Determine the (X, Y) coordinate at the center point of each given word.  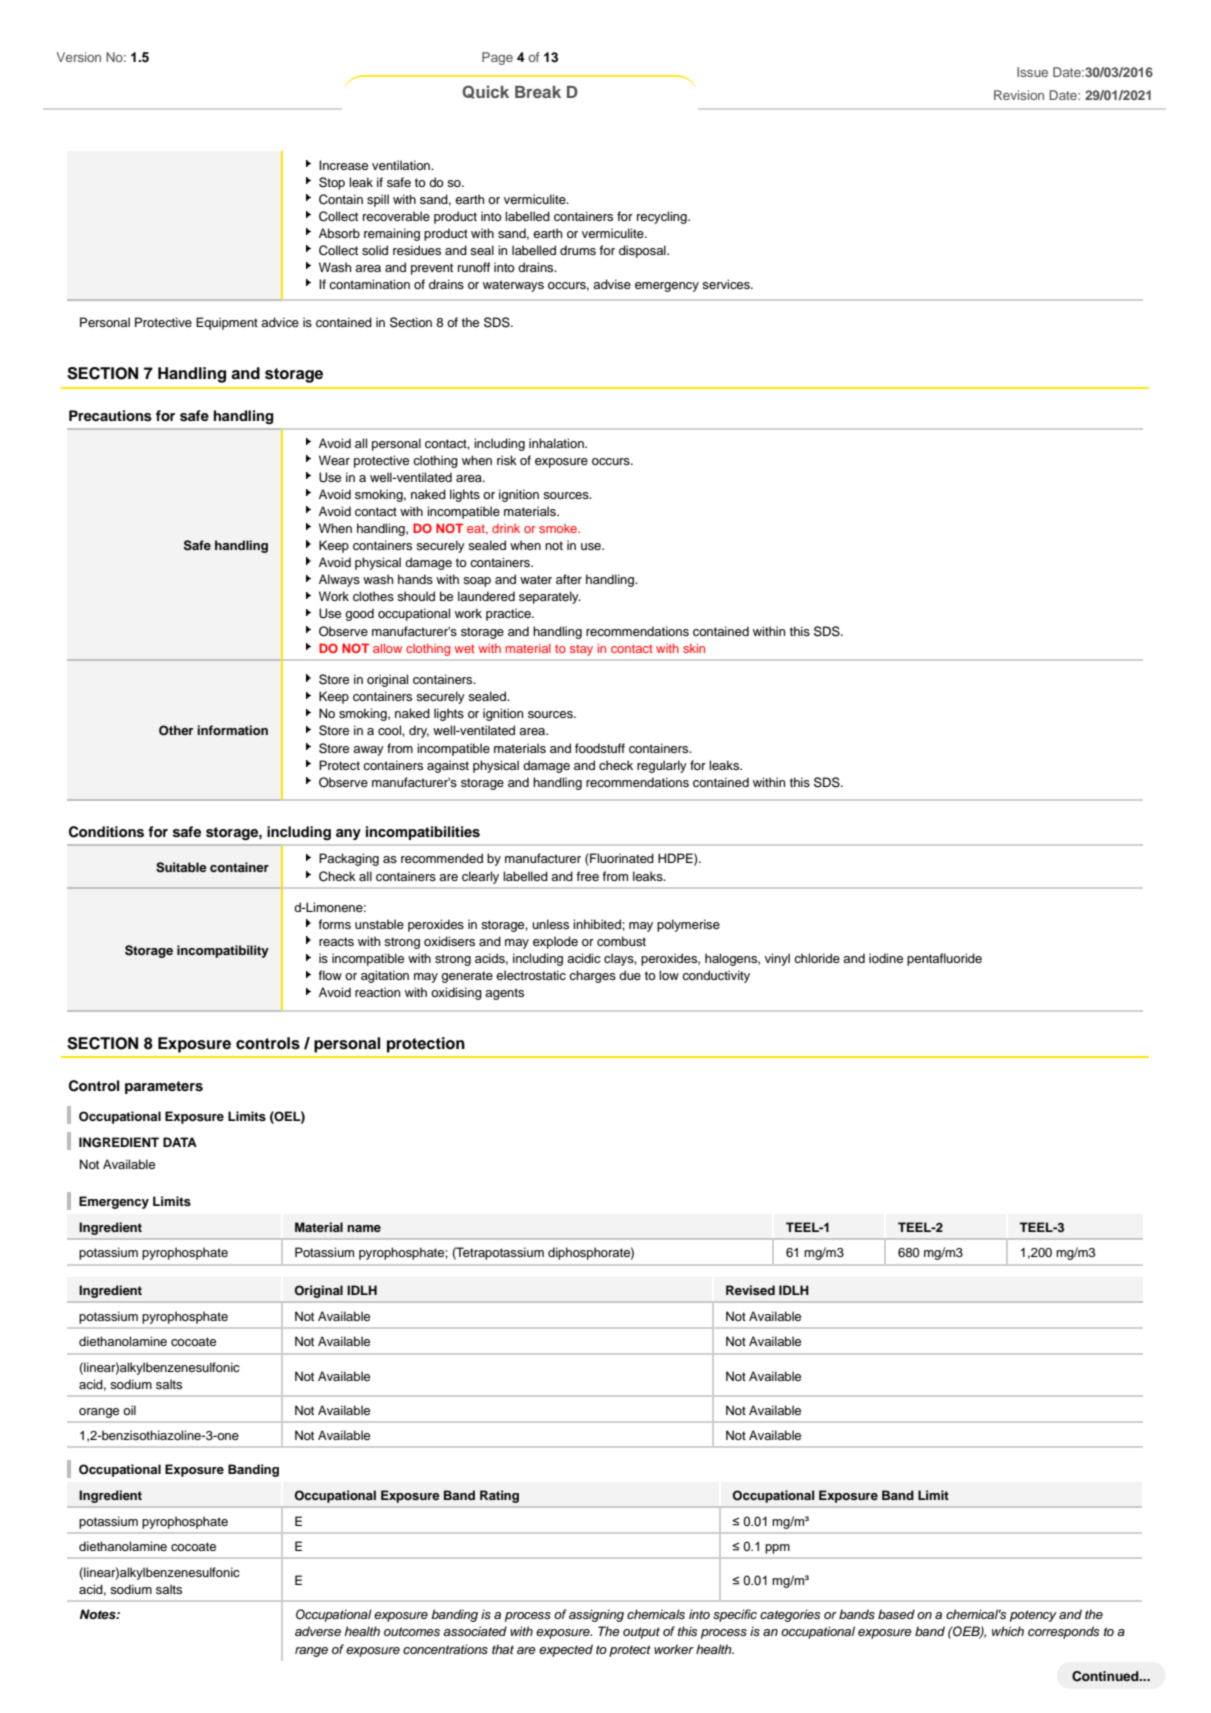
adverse (318, 1631)
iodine (886, 958)
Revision (1019, 95)
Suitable (181, 867)
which (1008, 1631)
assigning (596, 1615)
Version (79, 57)
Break (538, 92)
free (588, 876)
